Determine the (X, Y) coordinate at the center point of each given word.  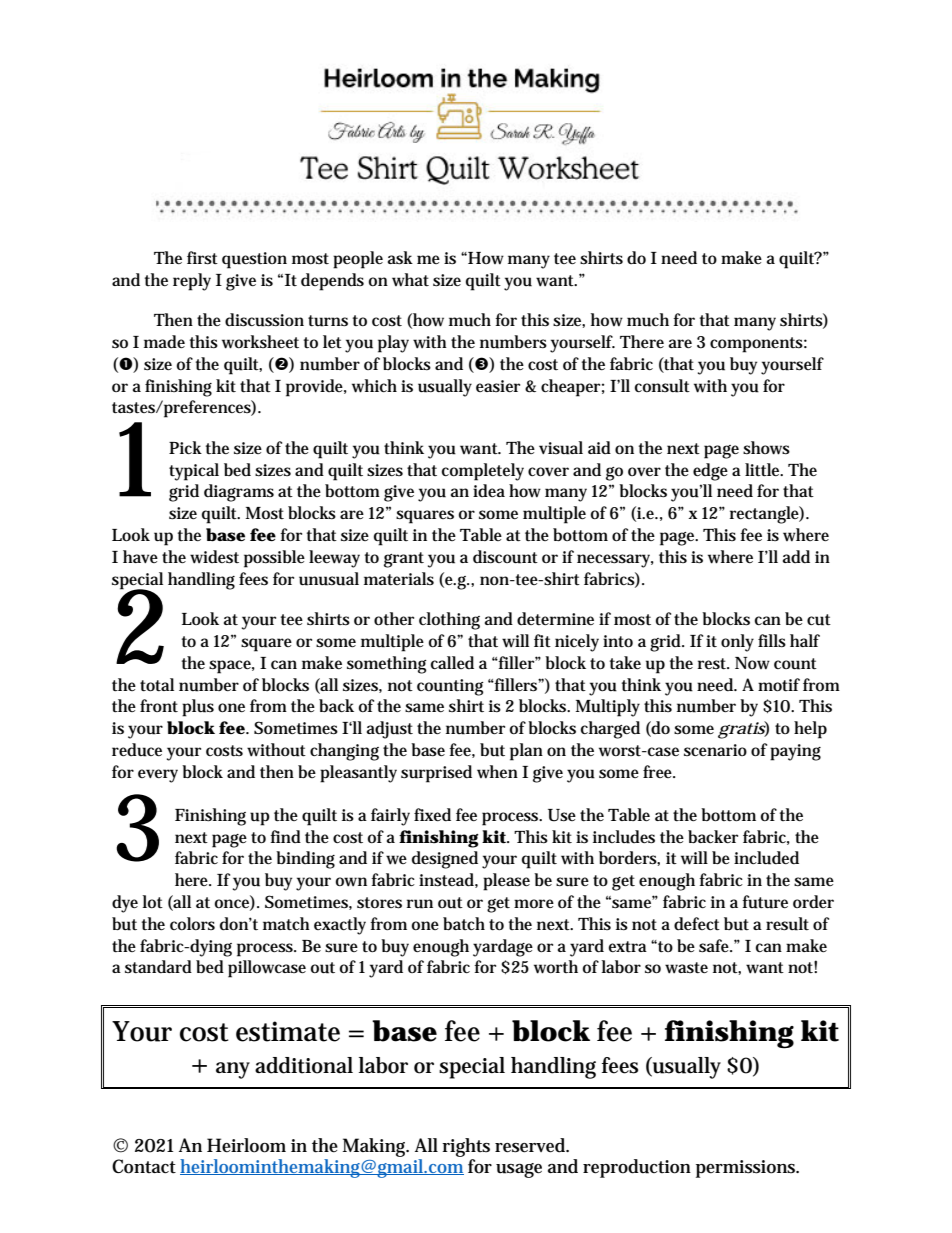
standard (158, 966)
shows (766, 448)
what (410, 279)
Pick (185, 447)
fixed (432, 814)
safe (715, 946)
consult (662, 386)
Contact (144, 1166)
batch (464, 923)
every (158, 776)
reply (192, 282)
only (737, 643)
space (232, 667)
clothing (449, 621)
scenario (715, 750)
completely (483, 472)
